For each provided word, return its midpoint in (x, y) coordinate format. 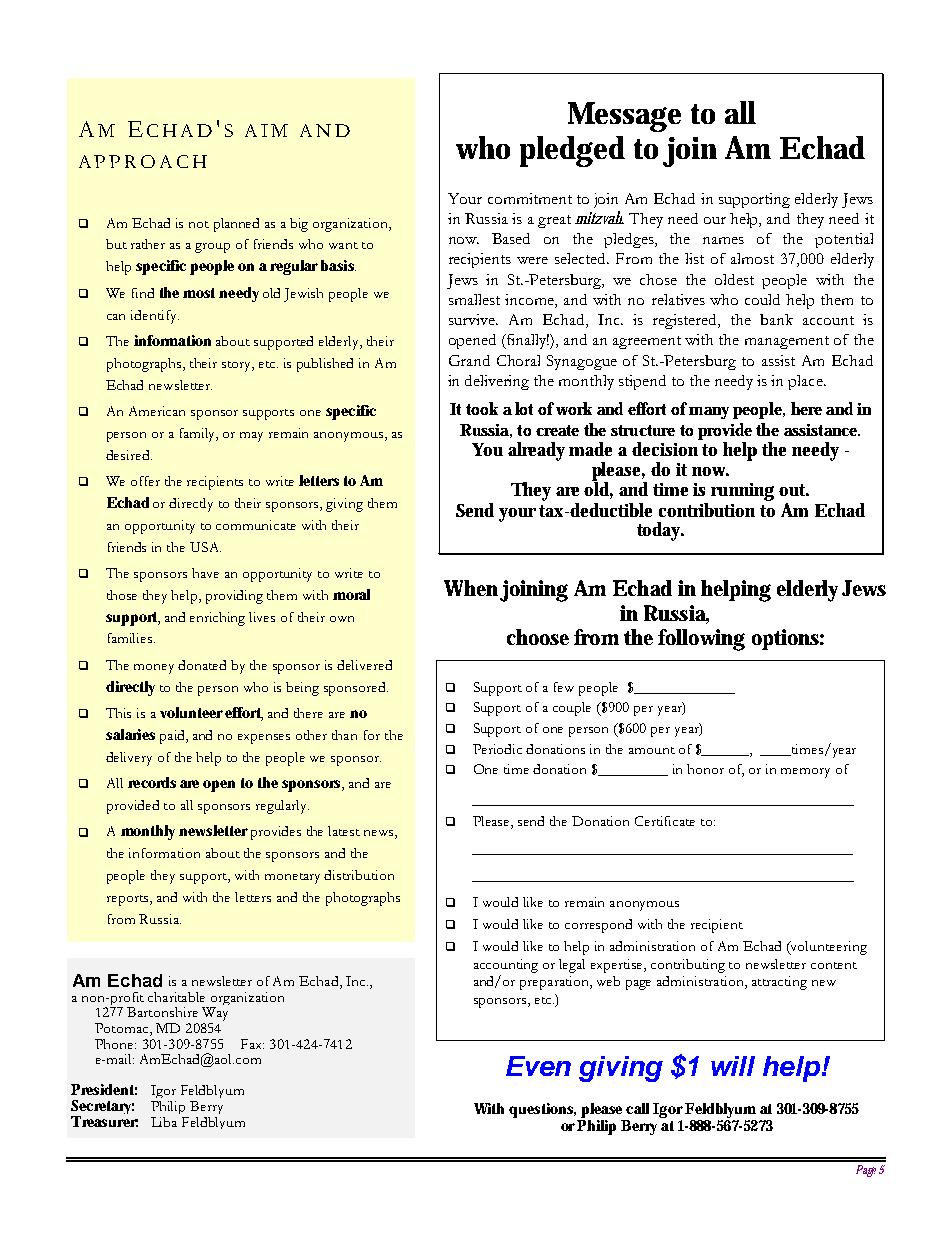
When (471, 588)
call (637, 1108)
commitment (530, 198)
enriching (217, 619)
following (701, 640)
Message (624, 117)
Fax (252, 1044)
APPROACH (143, 161)
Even (538, 1066)
